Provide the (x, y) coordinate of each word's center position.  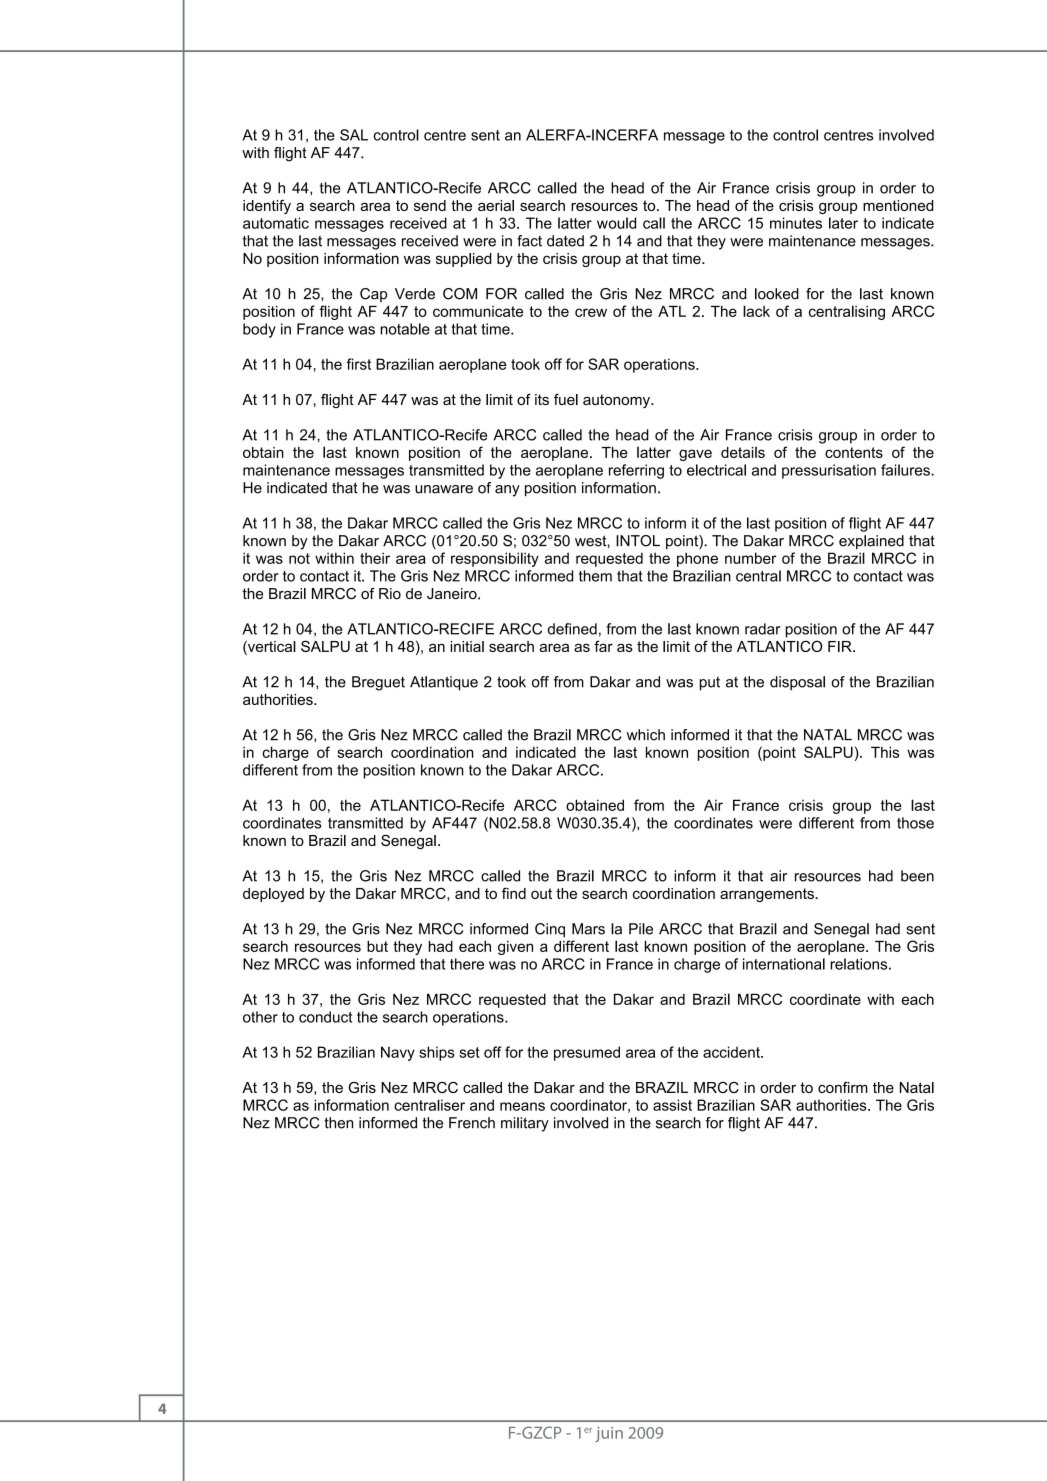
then (338, 1123)
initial (467, 646)
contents (854, 452)
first (359, 364)
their (375, 558)
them (595, 576)
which (645, 735)
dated (565, 241)
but (377, 946)
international (784, 964)
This (885, 752)
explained (871, 542)
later (843, 223)
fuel (566, 399)
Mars (588, 929)
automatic (276, 223)
